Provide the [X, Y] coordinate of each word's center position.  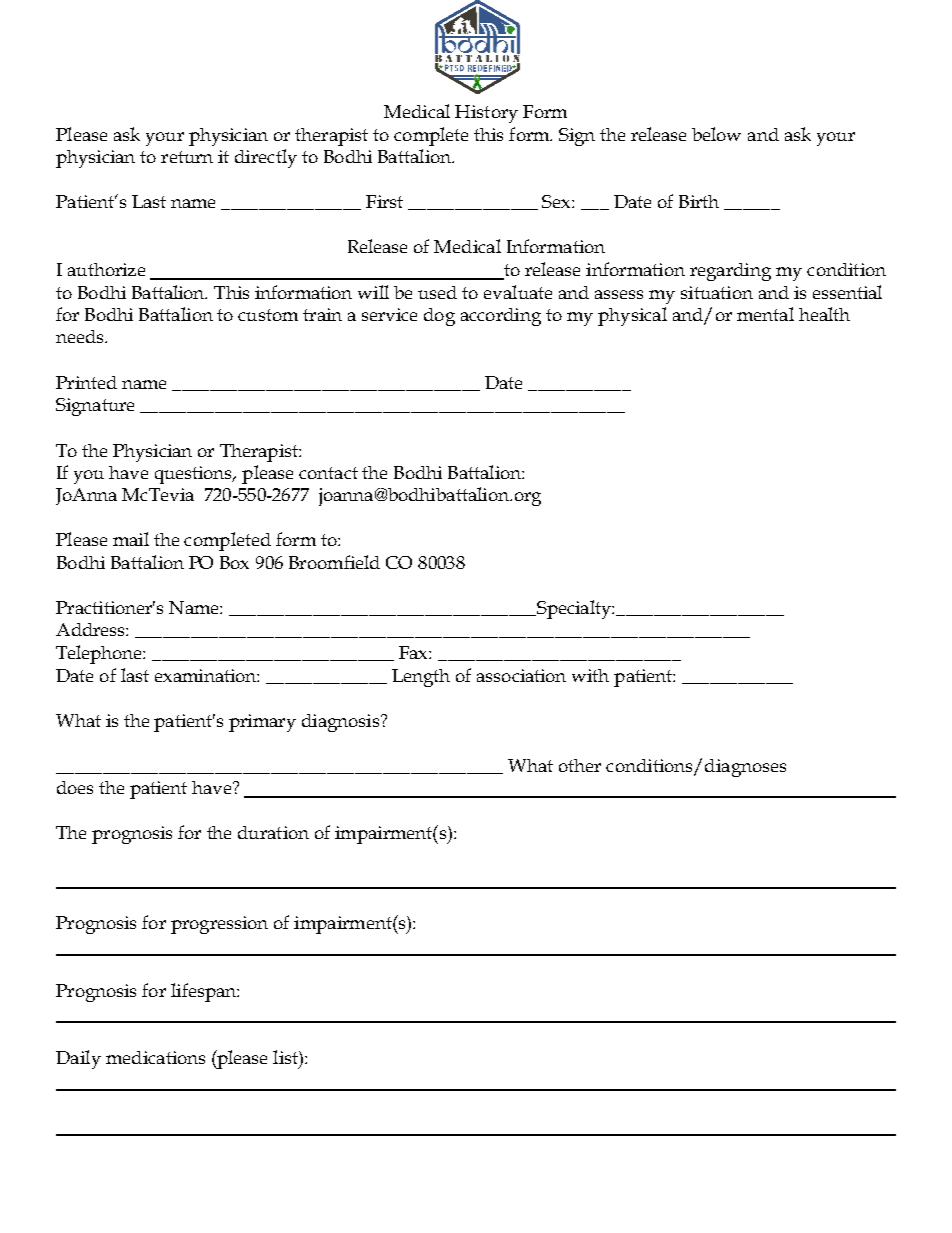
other [580, 765]
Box [234, 562]
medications [155, 1057]
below [716, 134]
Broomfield [334, 562]
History [486, 114]
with [590, 675]
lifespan [204, 992]
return [187, 157]
